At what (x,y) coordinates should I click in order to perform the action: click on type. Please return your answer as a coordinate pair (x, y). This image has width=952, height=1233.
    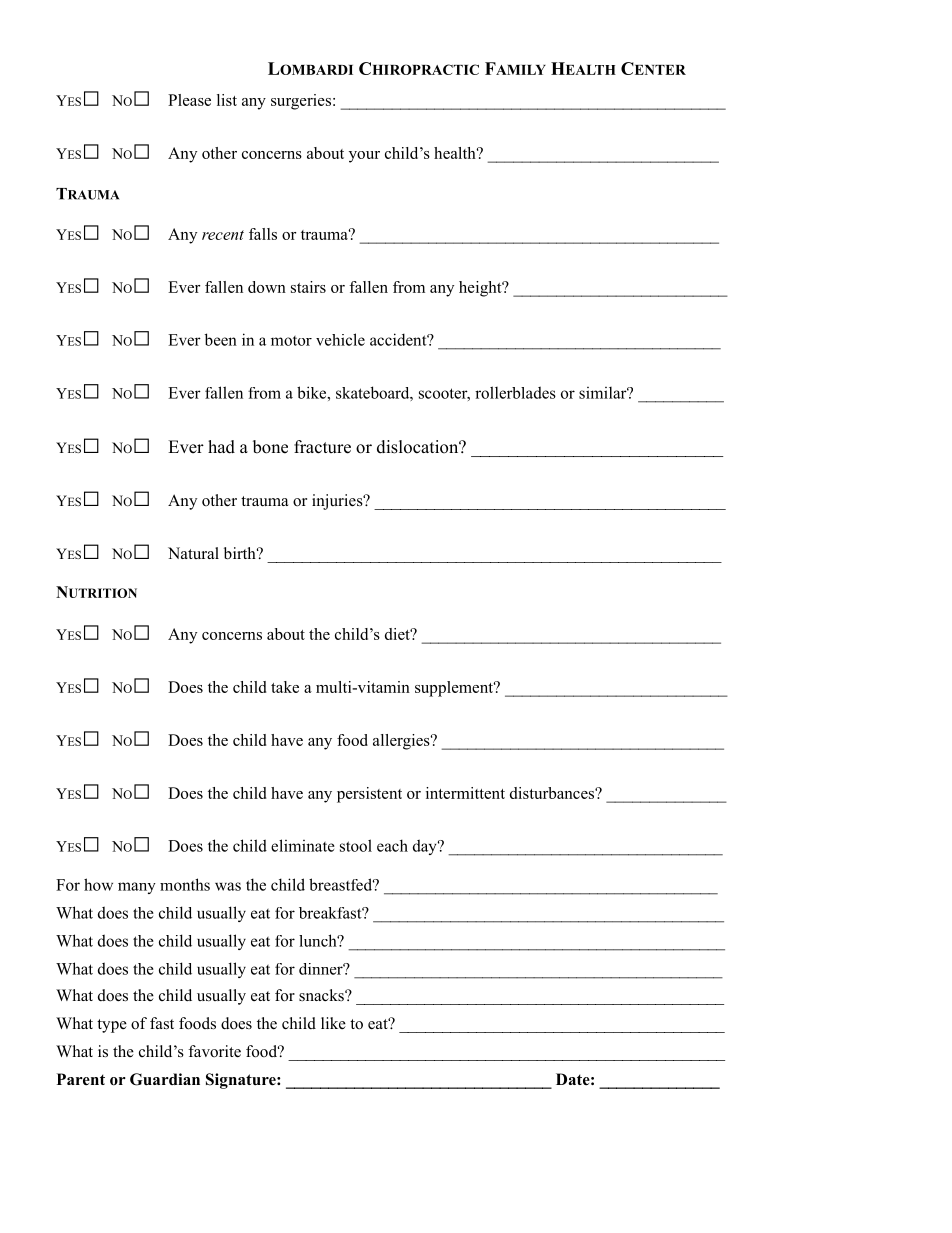
    Looking at the image, I should click on (112, 1026).
